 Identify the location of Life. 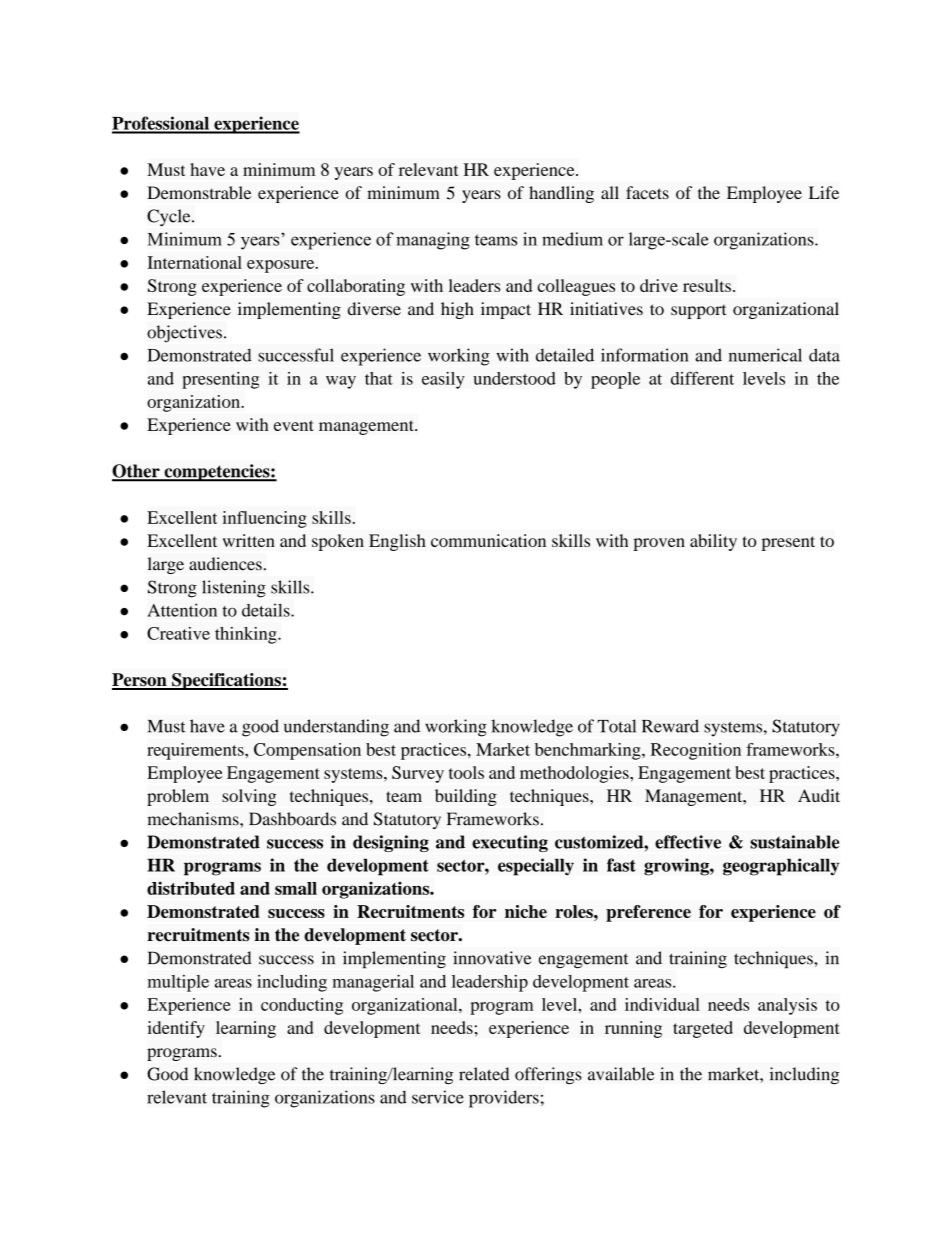
(824, 192).
